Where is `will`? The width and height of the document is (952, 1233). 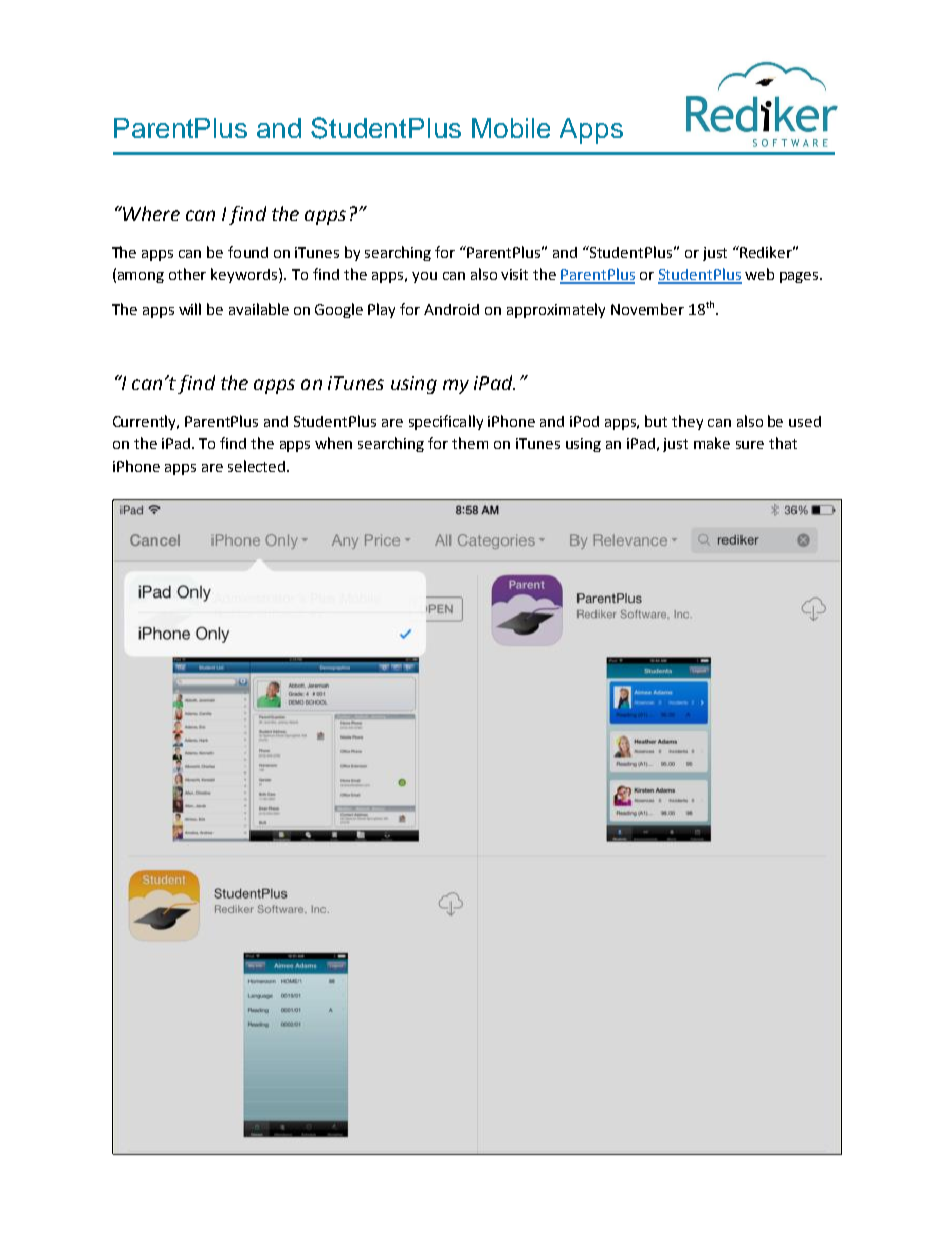 will is located at coordinates (190, 309).
